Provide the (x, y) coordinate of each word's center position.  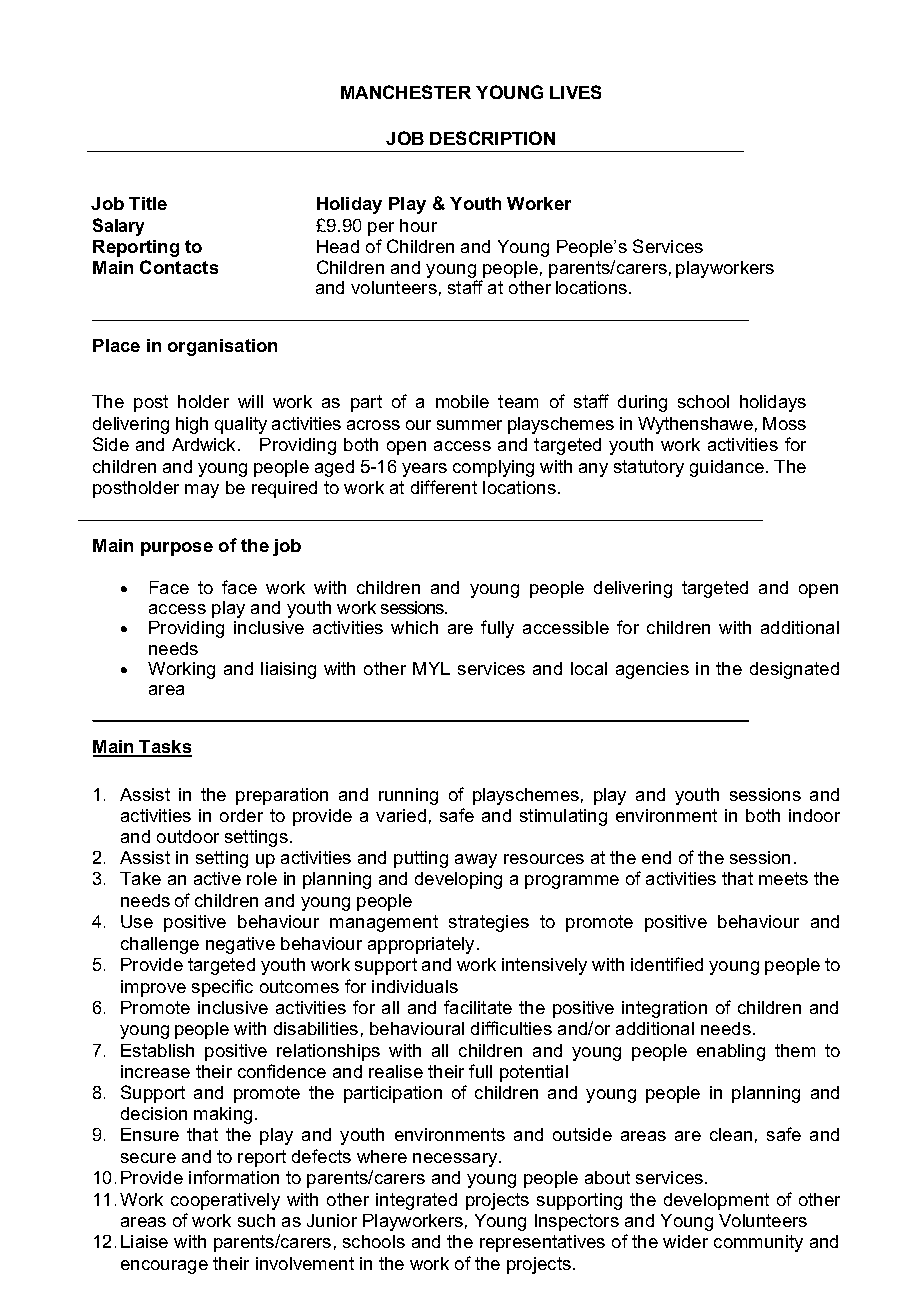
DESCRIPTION (492, 138)
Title (148, 203)
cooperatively (225, 1201)
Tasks (164, 748)
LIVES (575, 92)
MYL (431, 668)
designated (794, 670)
